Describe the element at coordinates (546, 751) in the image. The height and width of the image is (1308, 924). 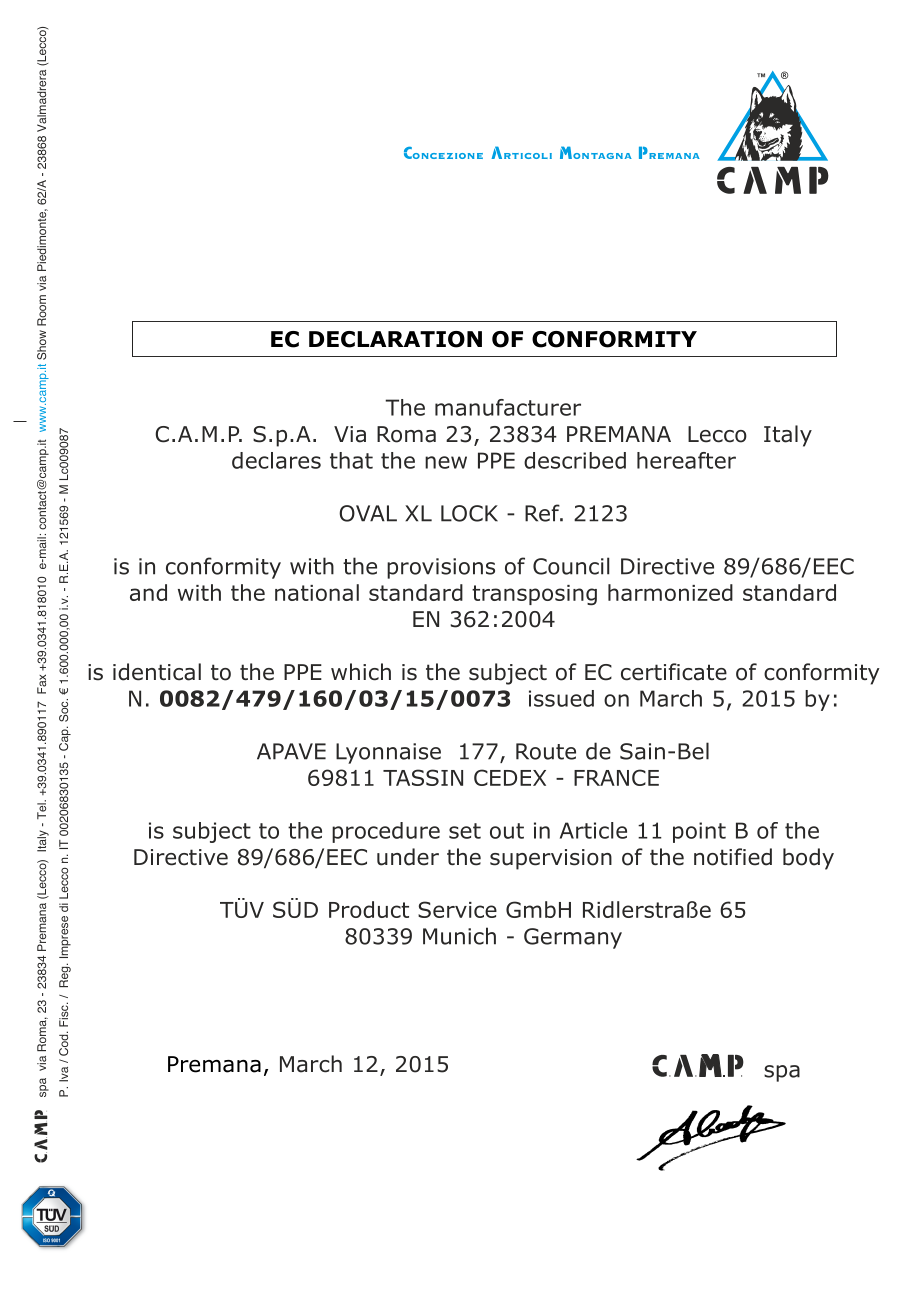
I see `Route` at that location.
